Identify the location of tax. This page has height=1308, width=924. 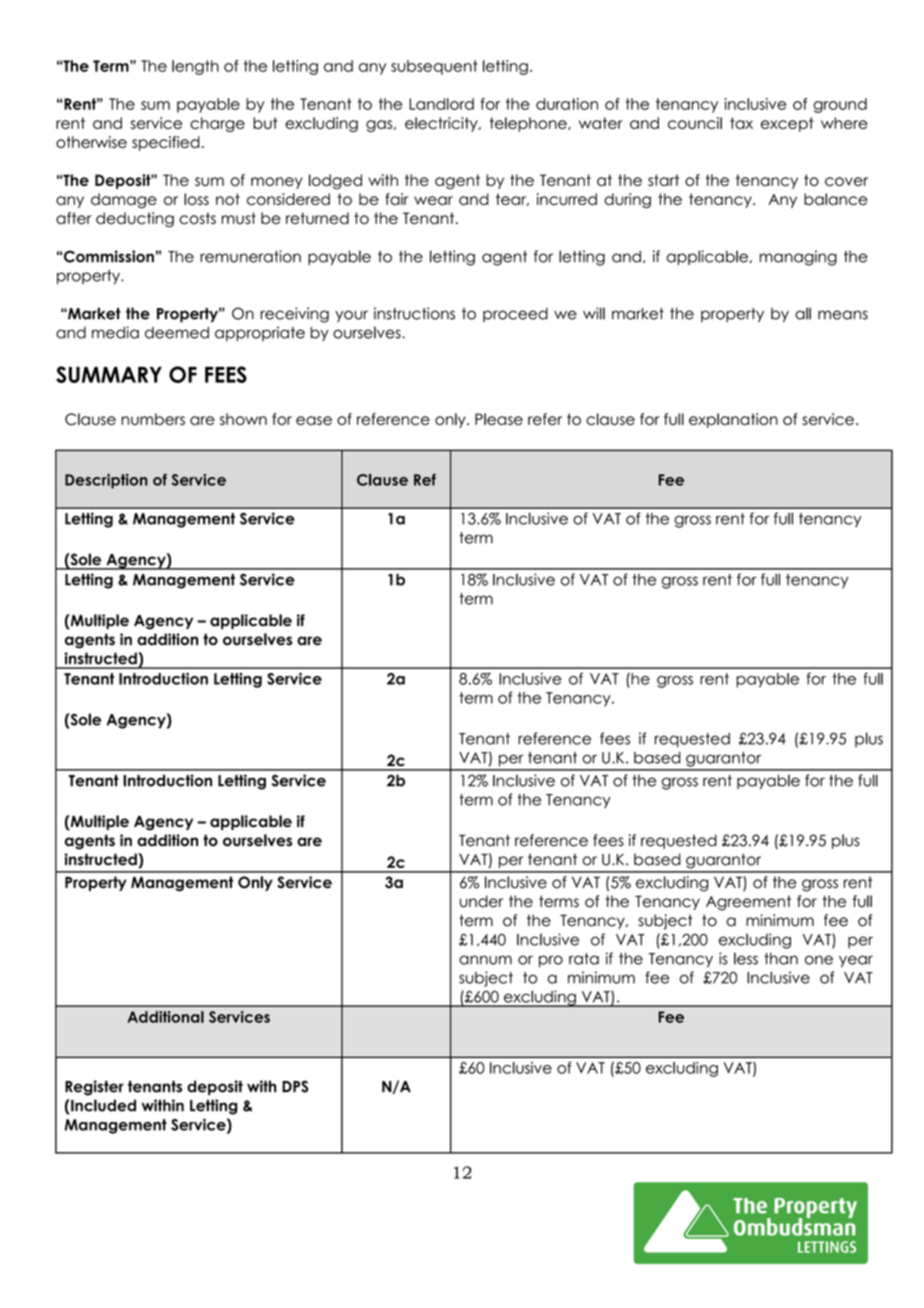
(741, 123).
